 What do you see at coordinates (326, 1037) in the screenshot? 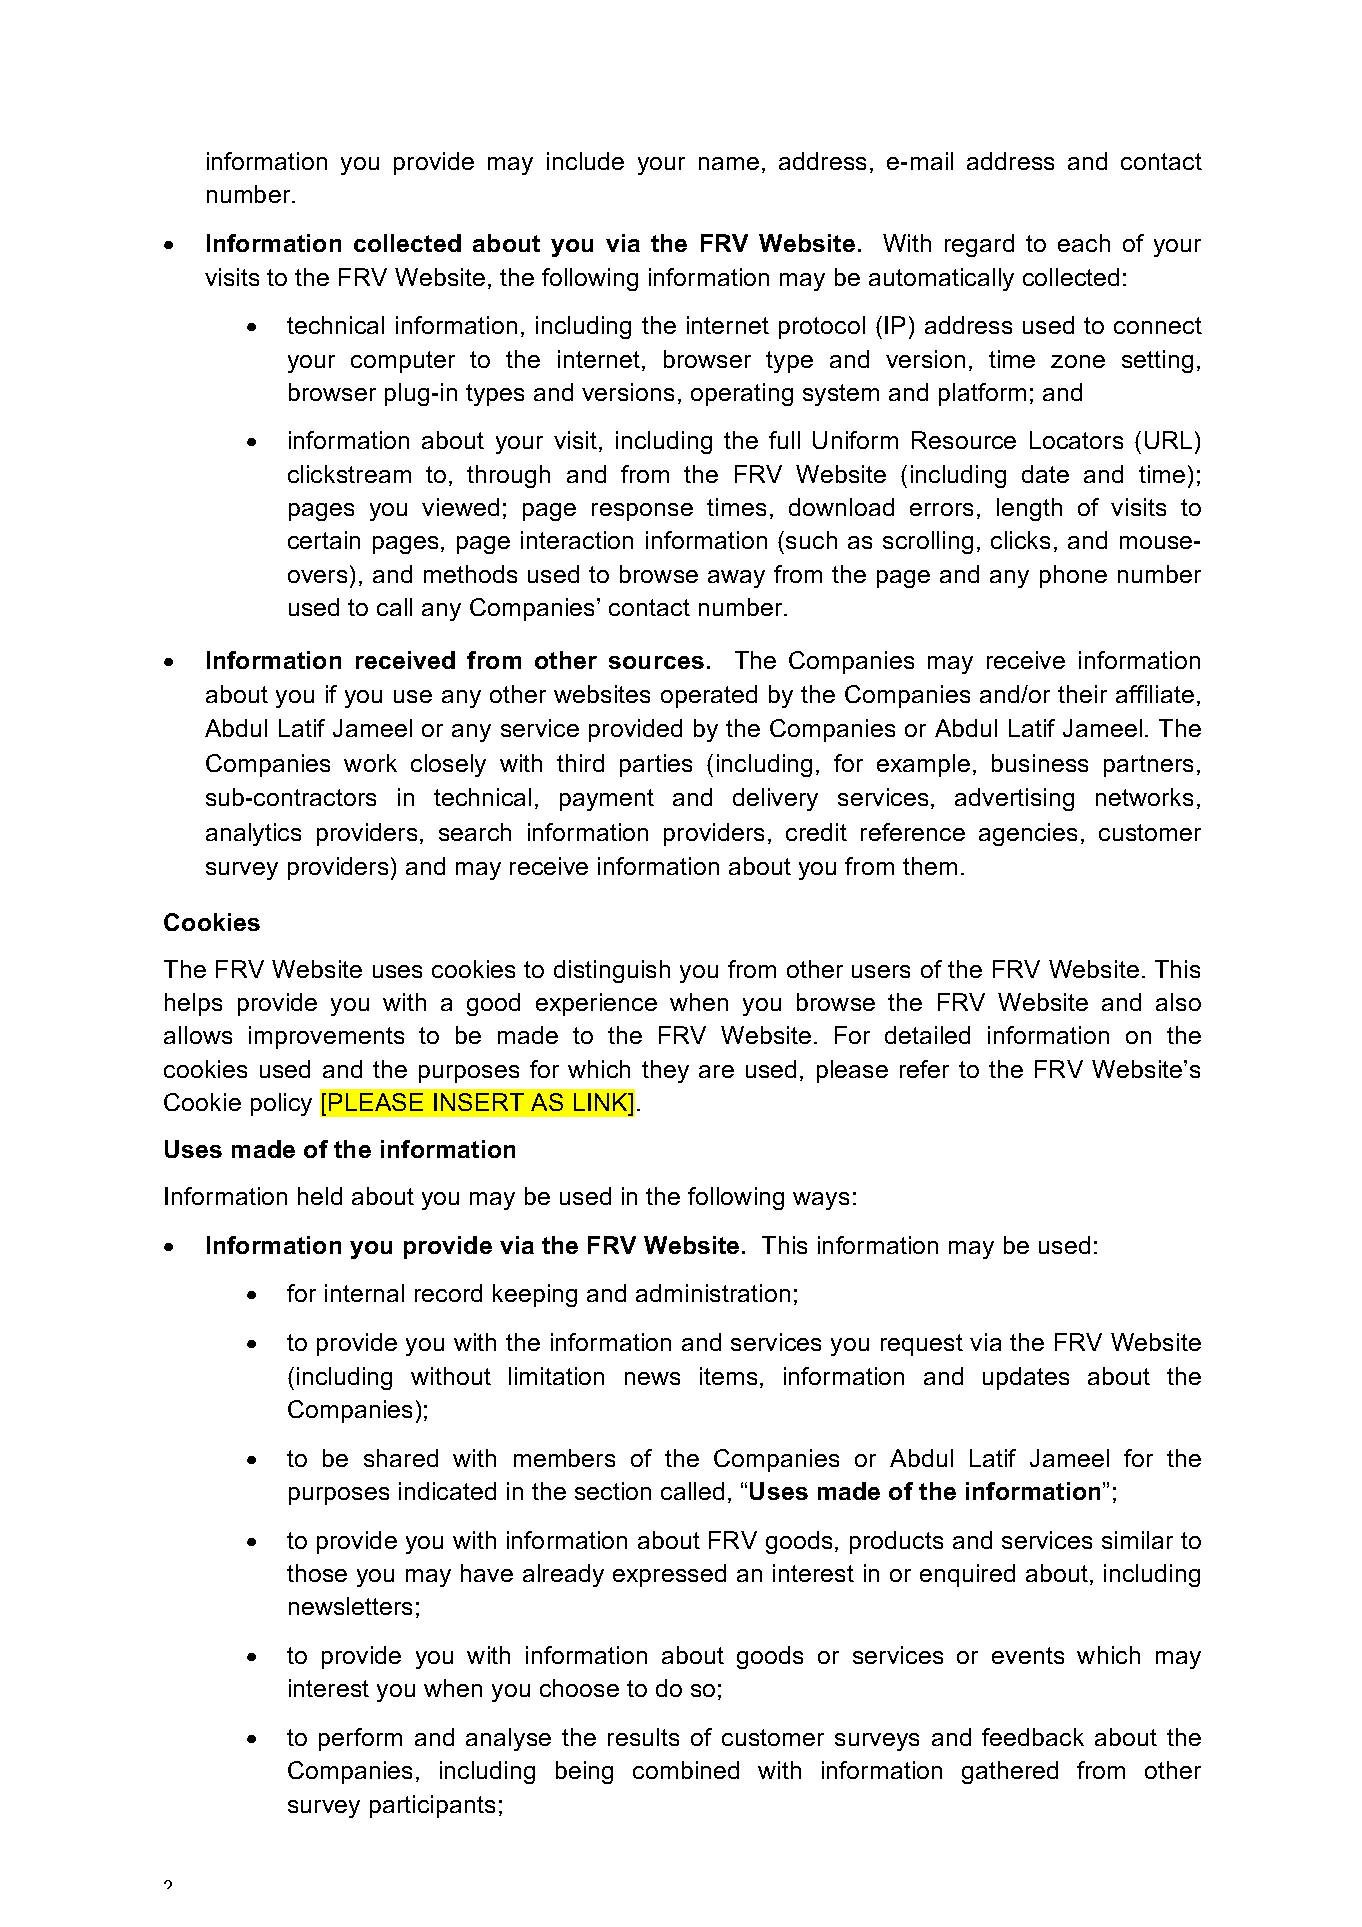
I see `improvements` at bounding box center [326, 1037].
